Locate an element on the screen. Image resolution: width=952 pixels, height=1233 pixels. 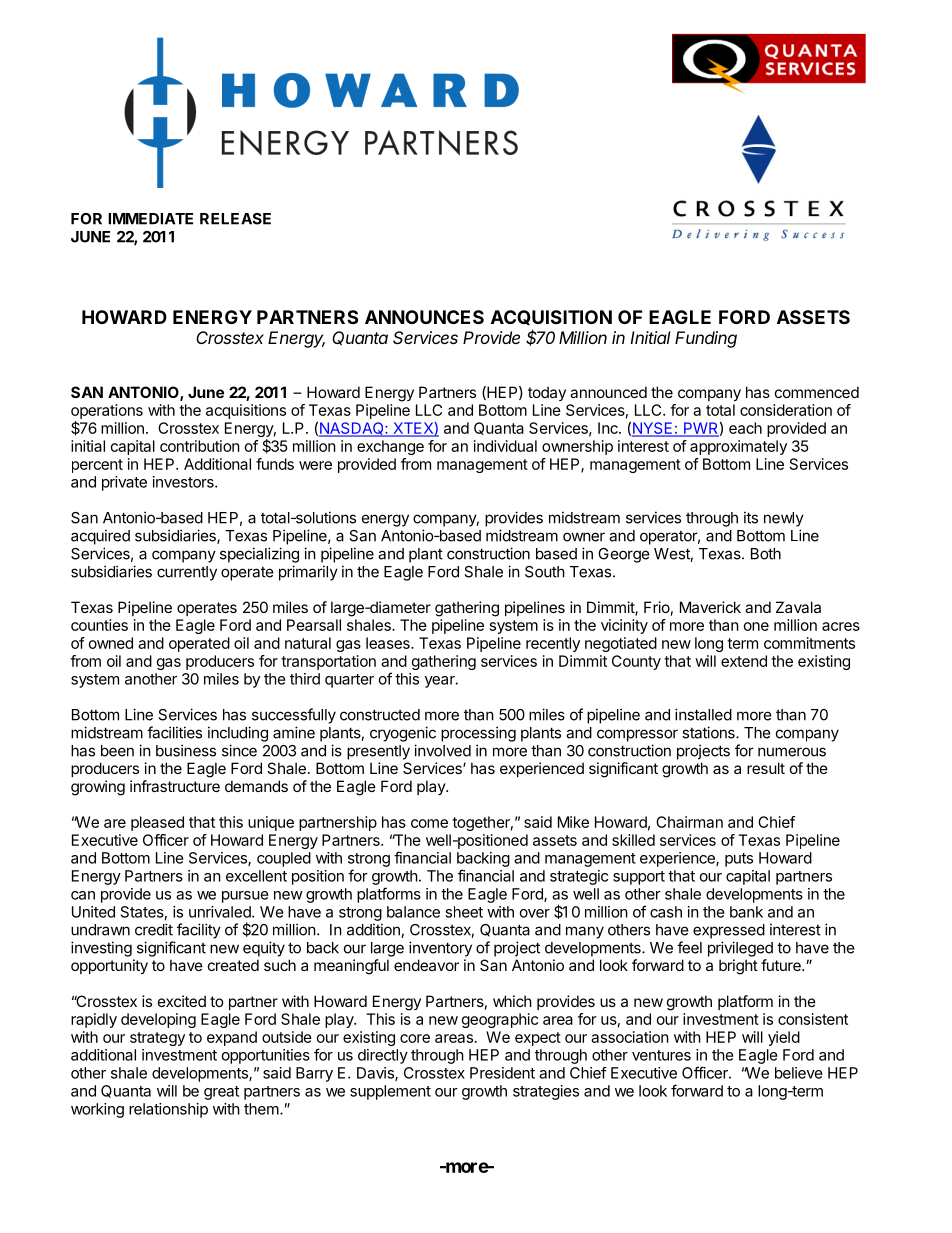
IMMEDIATE is located at coordinates (150, 219).
